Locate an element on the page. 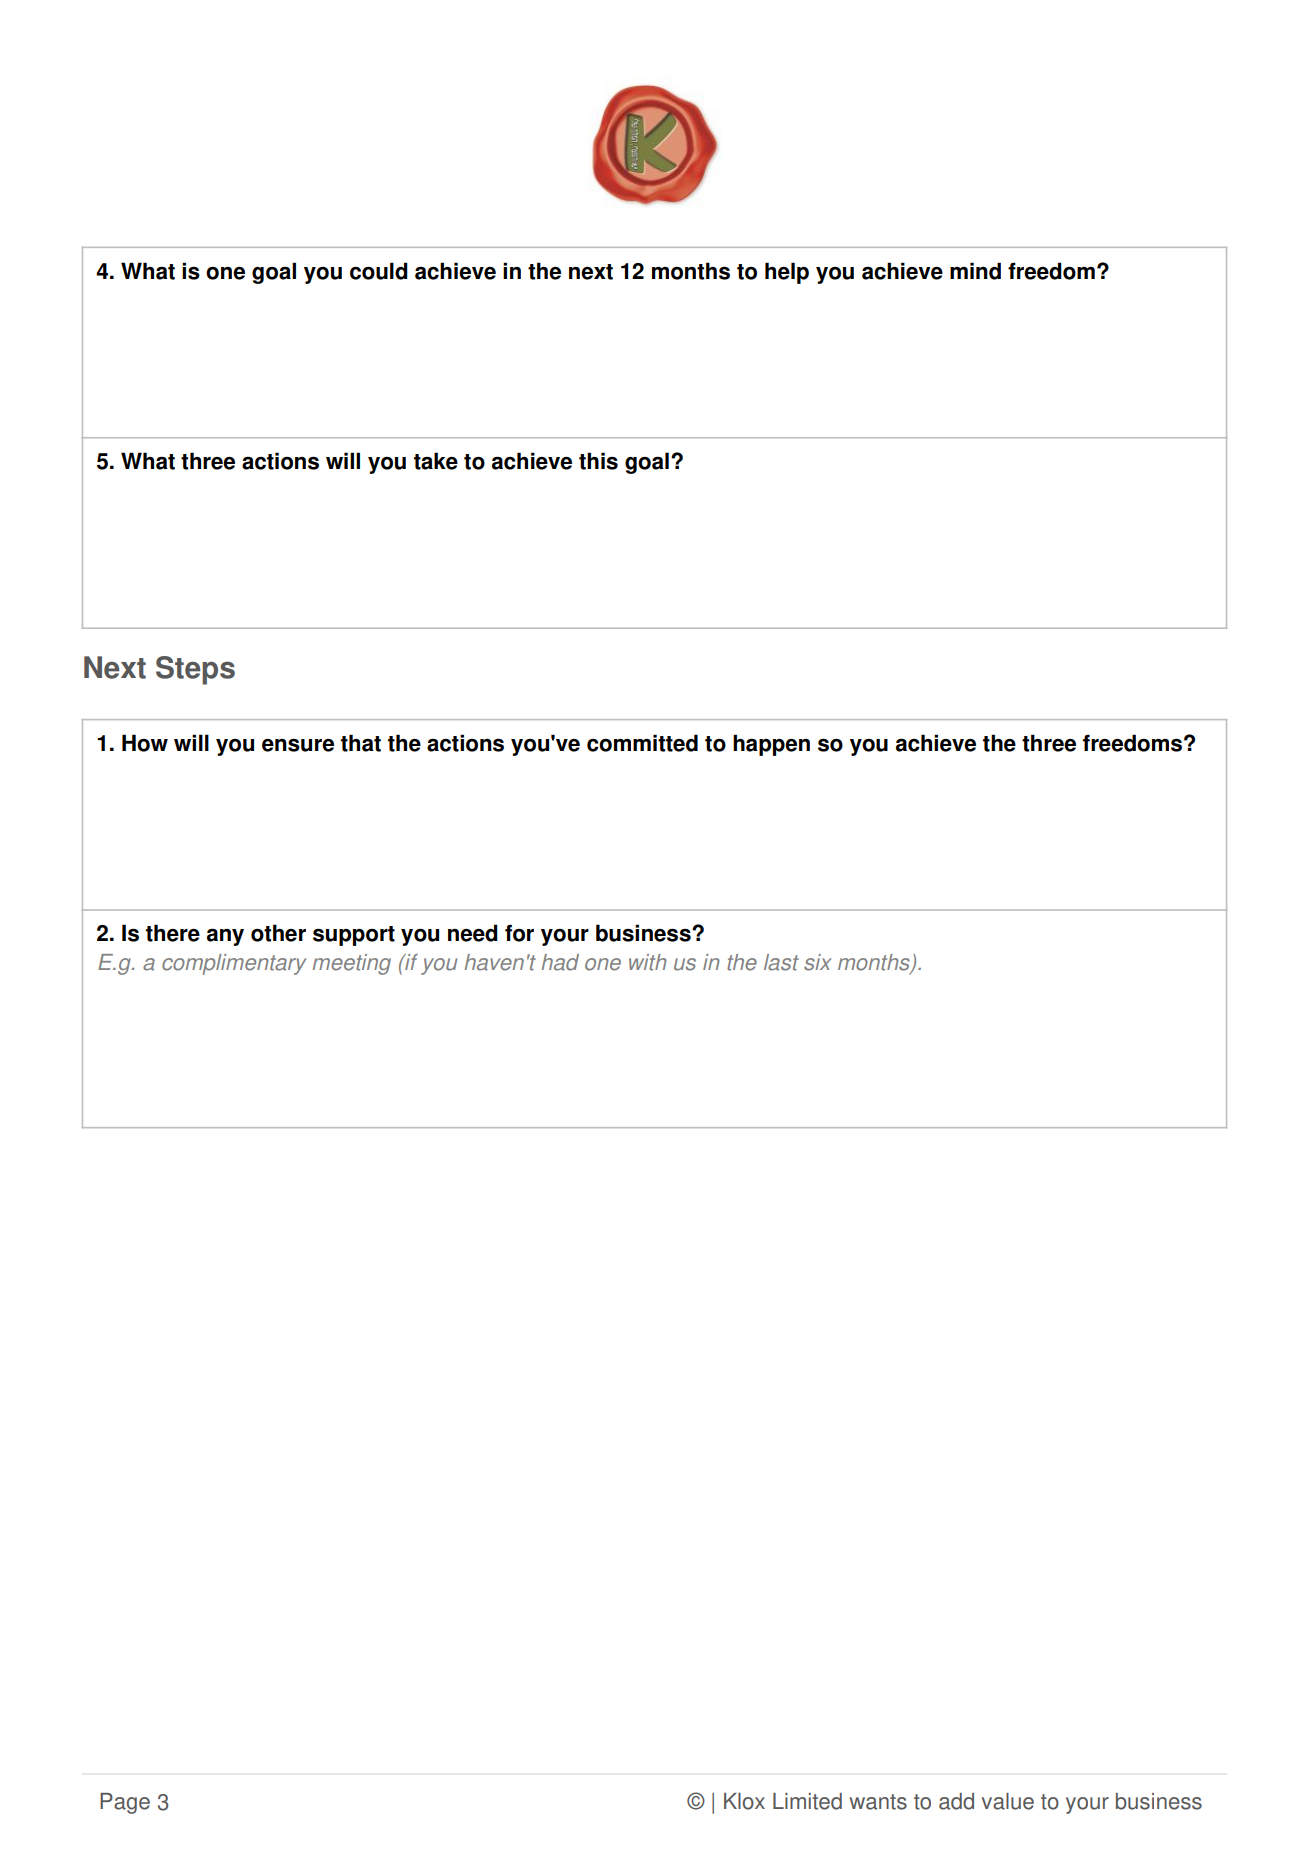 Image resolution: width=1309 pixels, height=1851 pixels. could is located at coordinates (379, 271).
